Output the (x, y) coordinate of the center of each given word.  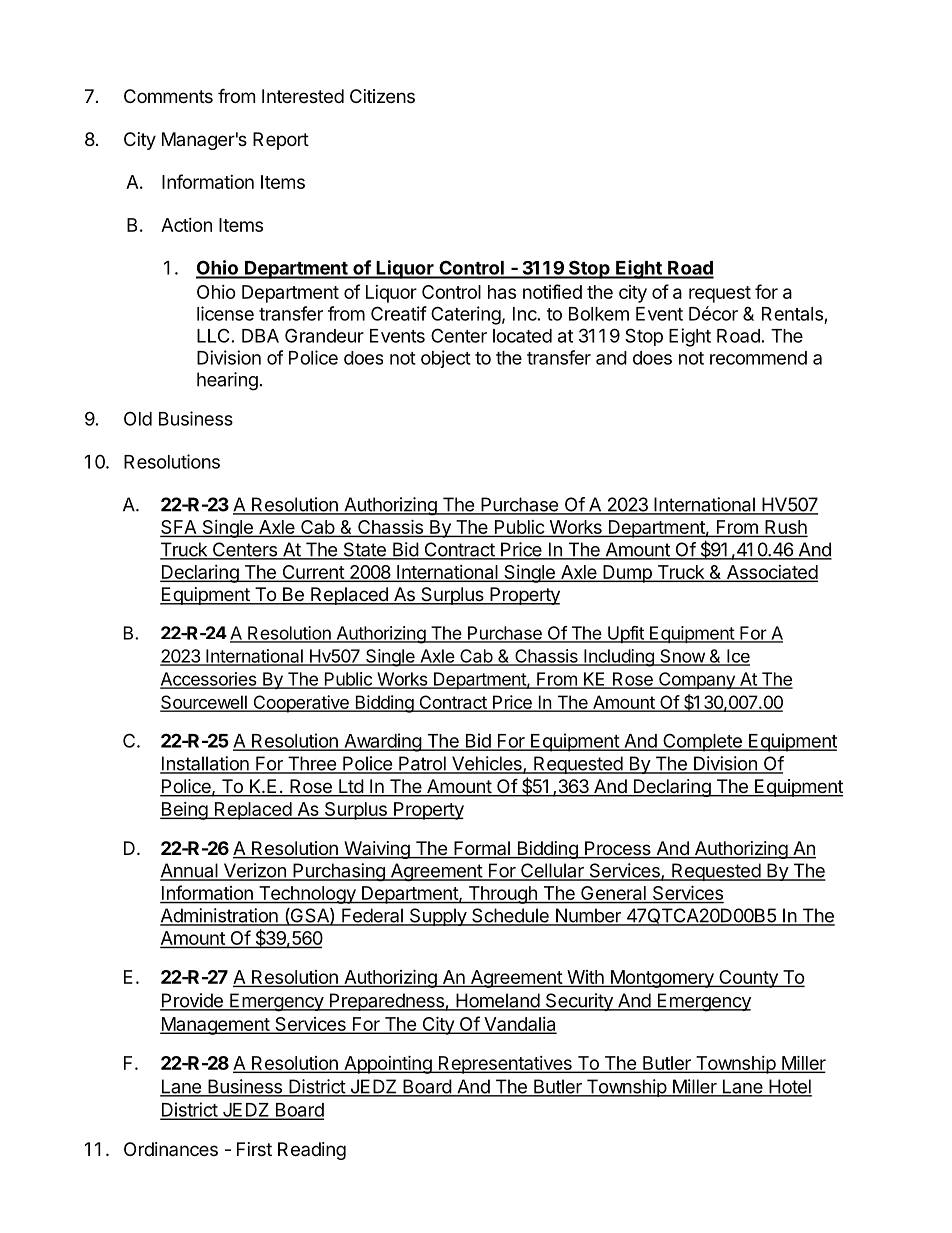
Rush (785, 528)
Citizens (382, 96)
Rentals (792, 314)
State (364, 550)
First (254, 1149)
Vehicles (487, 764)
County (748, 979)
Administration (220, 916)
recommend (758, 358)
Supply (438, 917)
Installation (205, 764)
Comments (168, 96)
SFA (179, 528)
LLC (213, 335)
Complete (702, 742)
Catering (466, 315)
